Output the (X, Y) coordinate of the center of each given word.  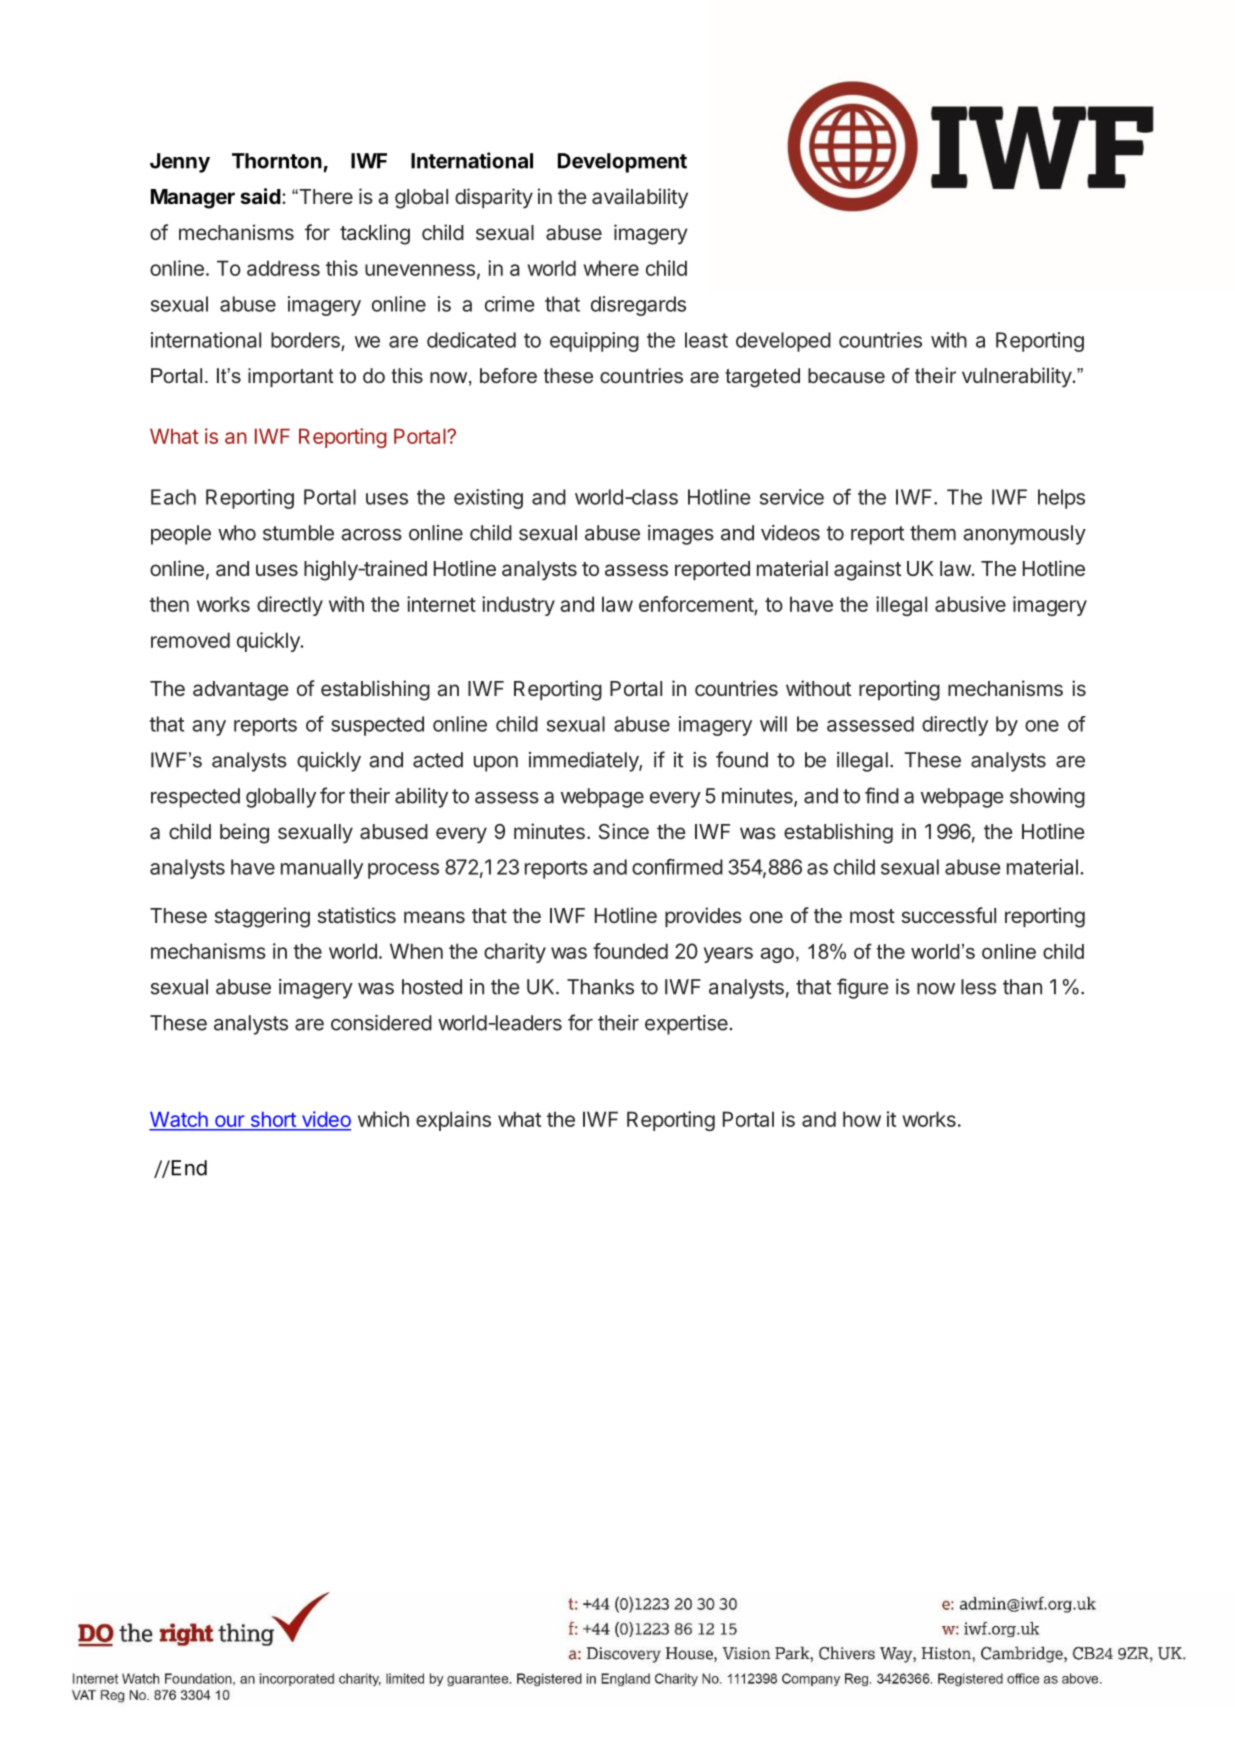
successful (949, 915)
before (508, 375)
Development (622, 163)
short (273, 1119)
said (260, 196)
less (978, 987)
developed (783, 342)
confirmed (677, 867)
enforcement (697, 605)
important (291, 377)
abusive (970, 604)
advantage (241, 691)
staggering (262, 917)
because (846, 375)
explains (453, 1121)
